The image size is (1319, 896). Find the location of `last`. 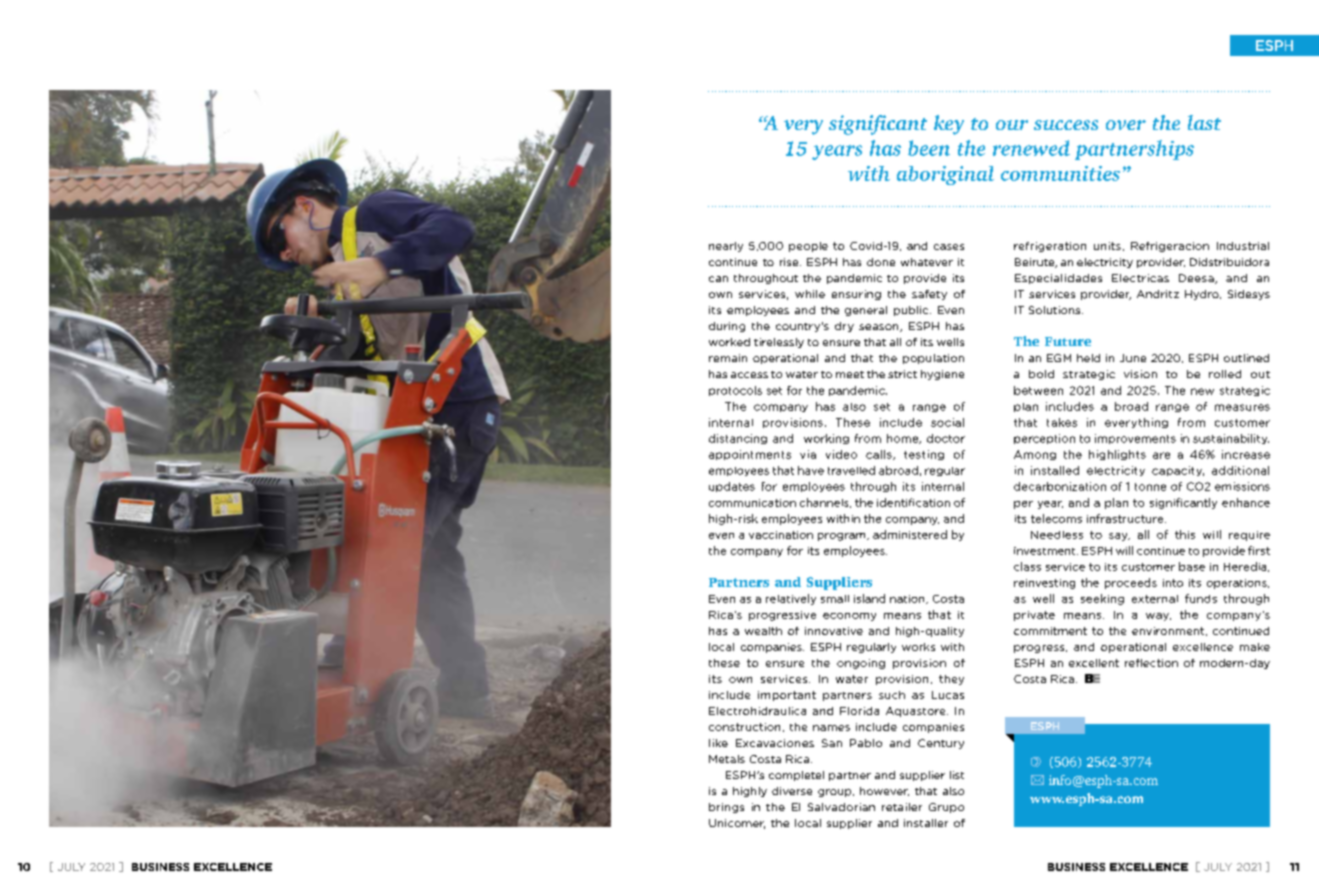

last is located at coordinates (1204, 122).
